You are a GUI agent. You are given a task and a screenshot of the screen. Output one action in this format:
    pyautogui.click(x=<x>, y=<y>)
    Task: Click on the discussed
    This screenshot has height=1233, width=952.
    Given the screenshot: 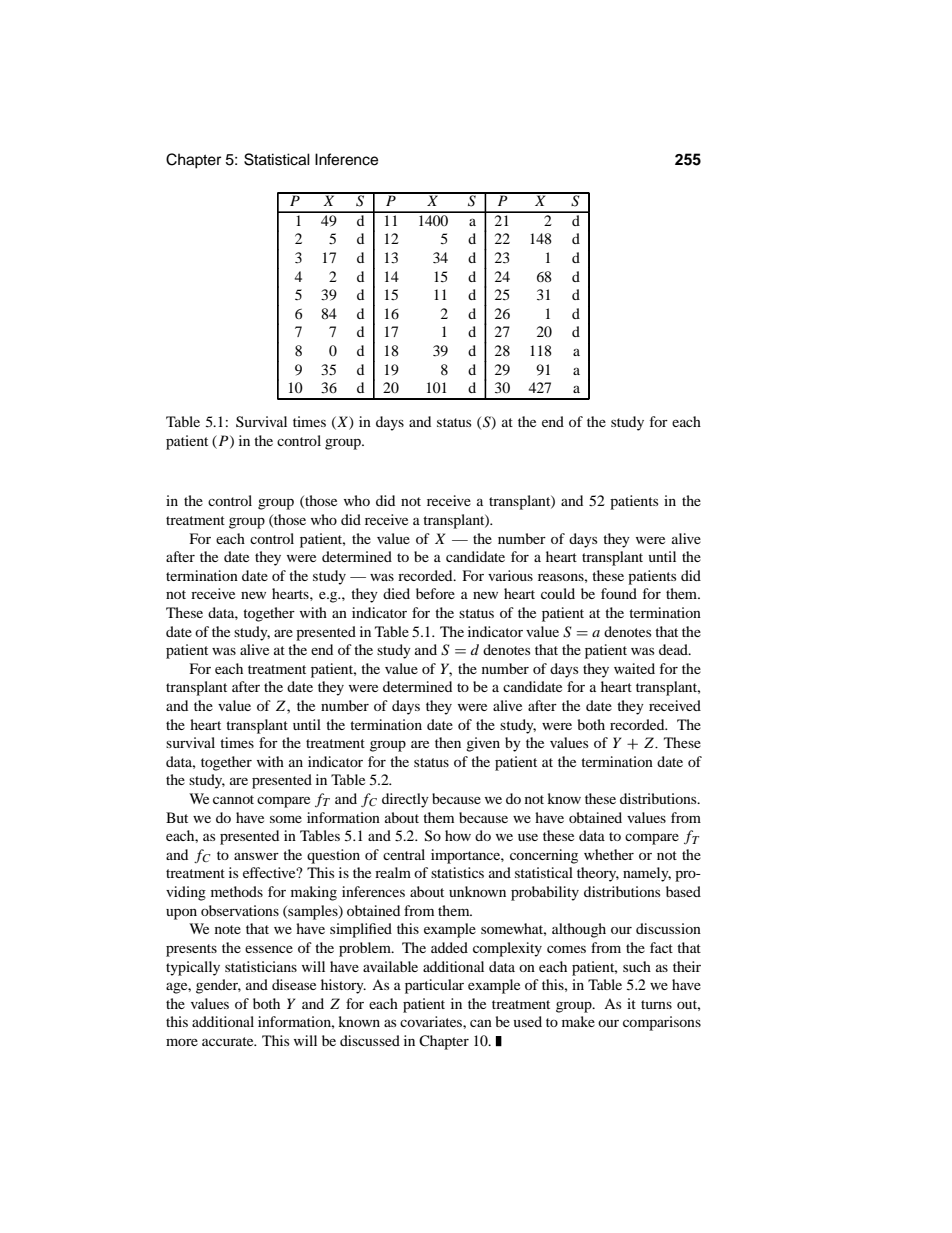 What is the action you would take?
    pyautogui.click(x=370, y=1040)
